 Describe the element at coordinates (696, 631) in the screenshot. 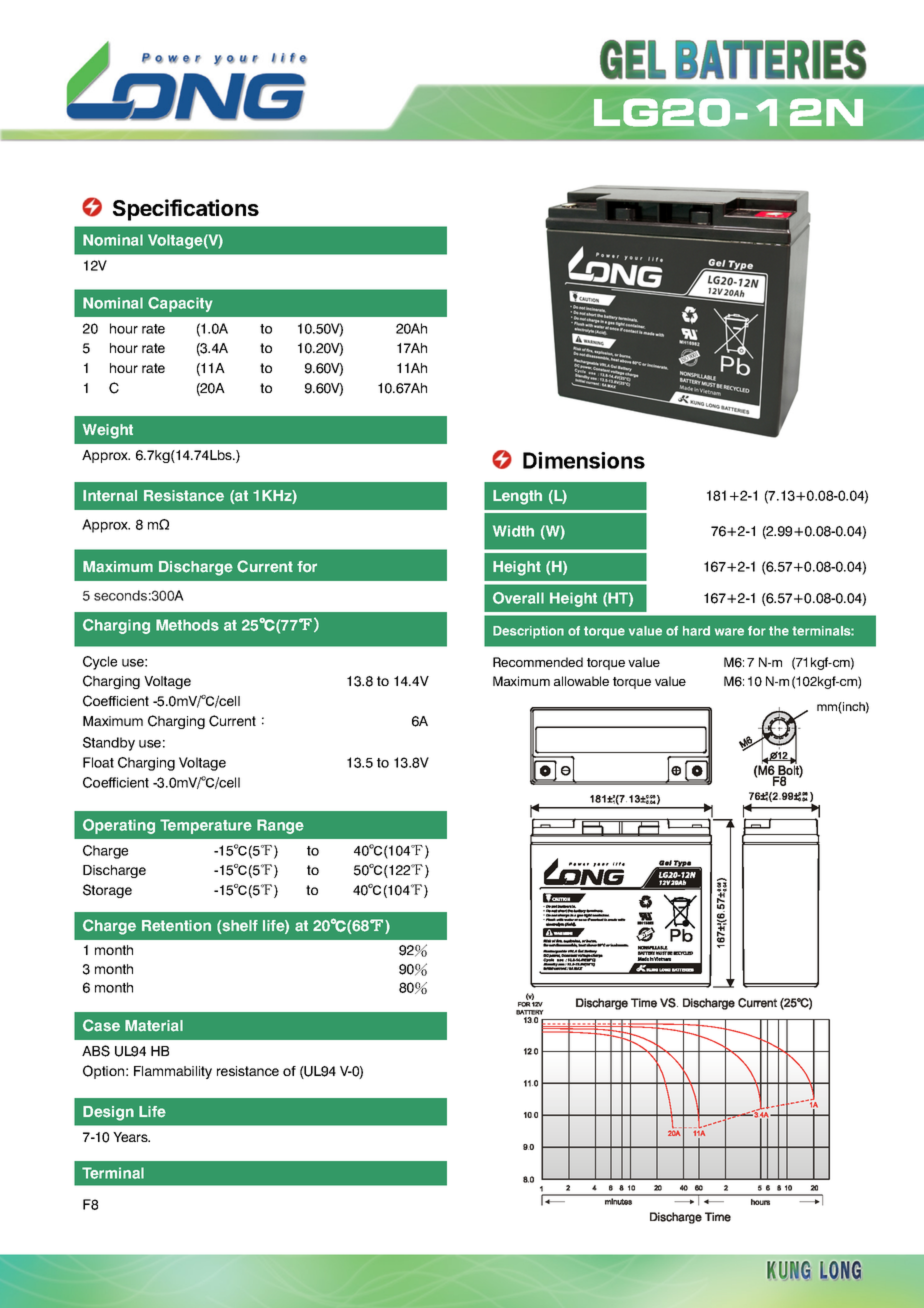

I see `hard` at that location.
